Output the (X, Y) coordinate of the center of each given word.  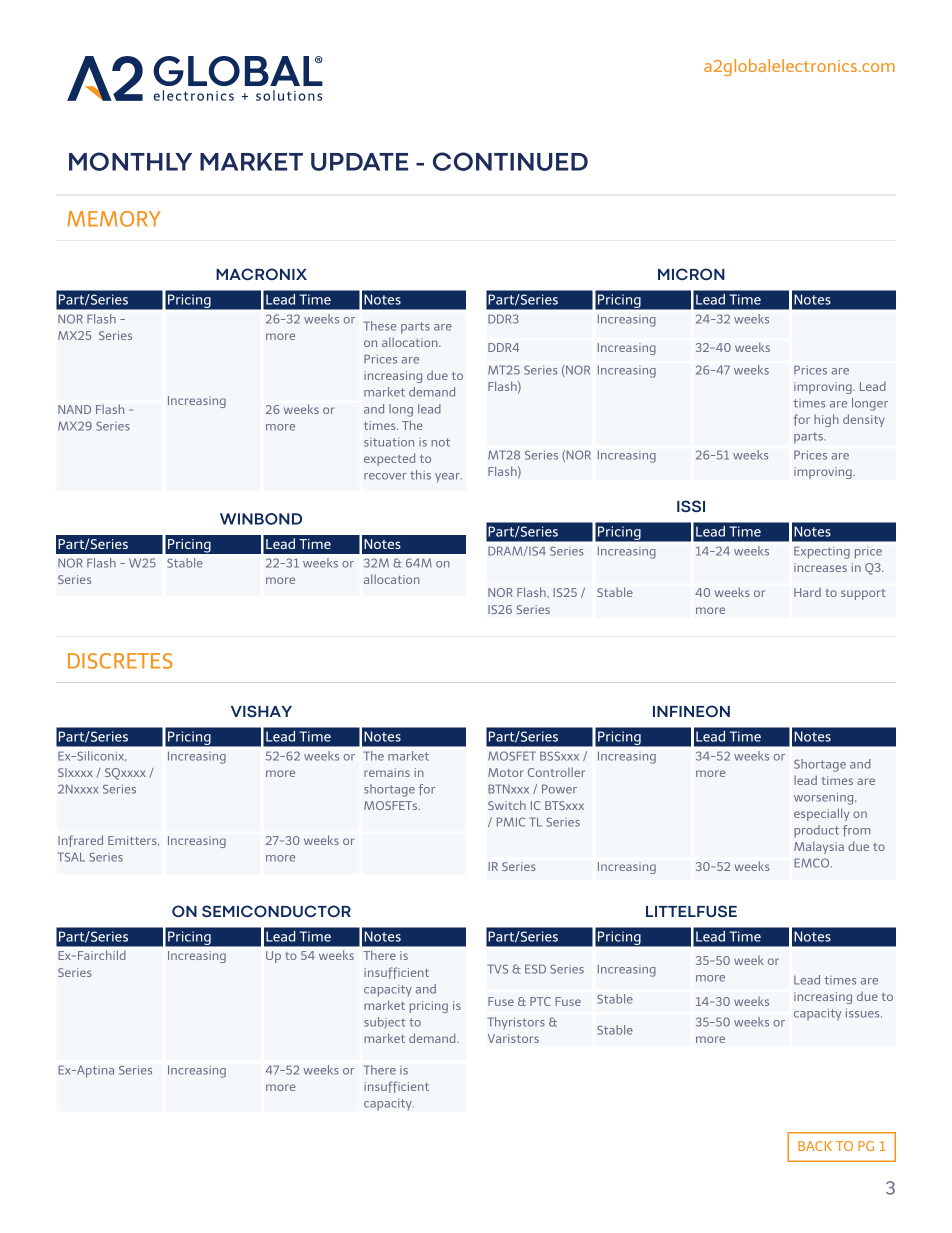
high (826, 420)
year (448, 478)
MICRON (691, 274)
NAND (74, 409)
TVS (498, 969)
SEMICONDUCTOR (276, 911)
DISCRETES (120, 661)
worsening (825, 798)
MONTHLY (130, 161)
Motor (506, 772)
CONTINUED (510, 161)
